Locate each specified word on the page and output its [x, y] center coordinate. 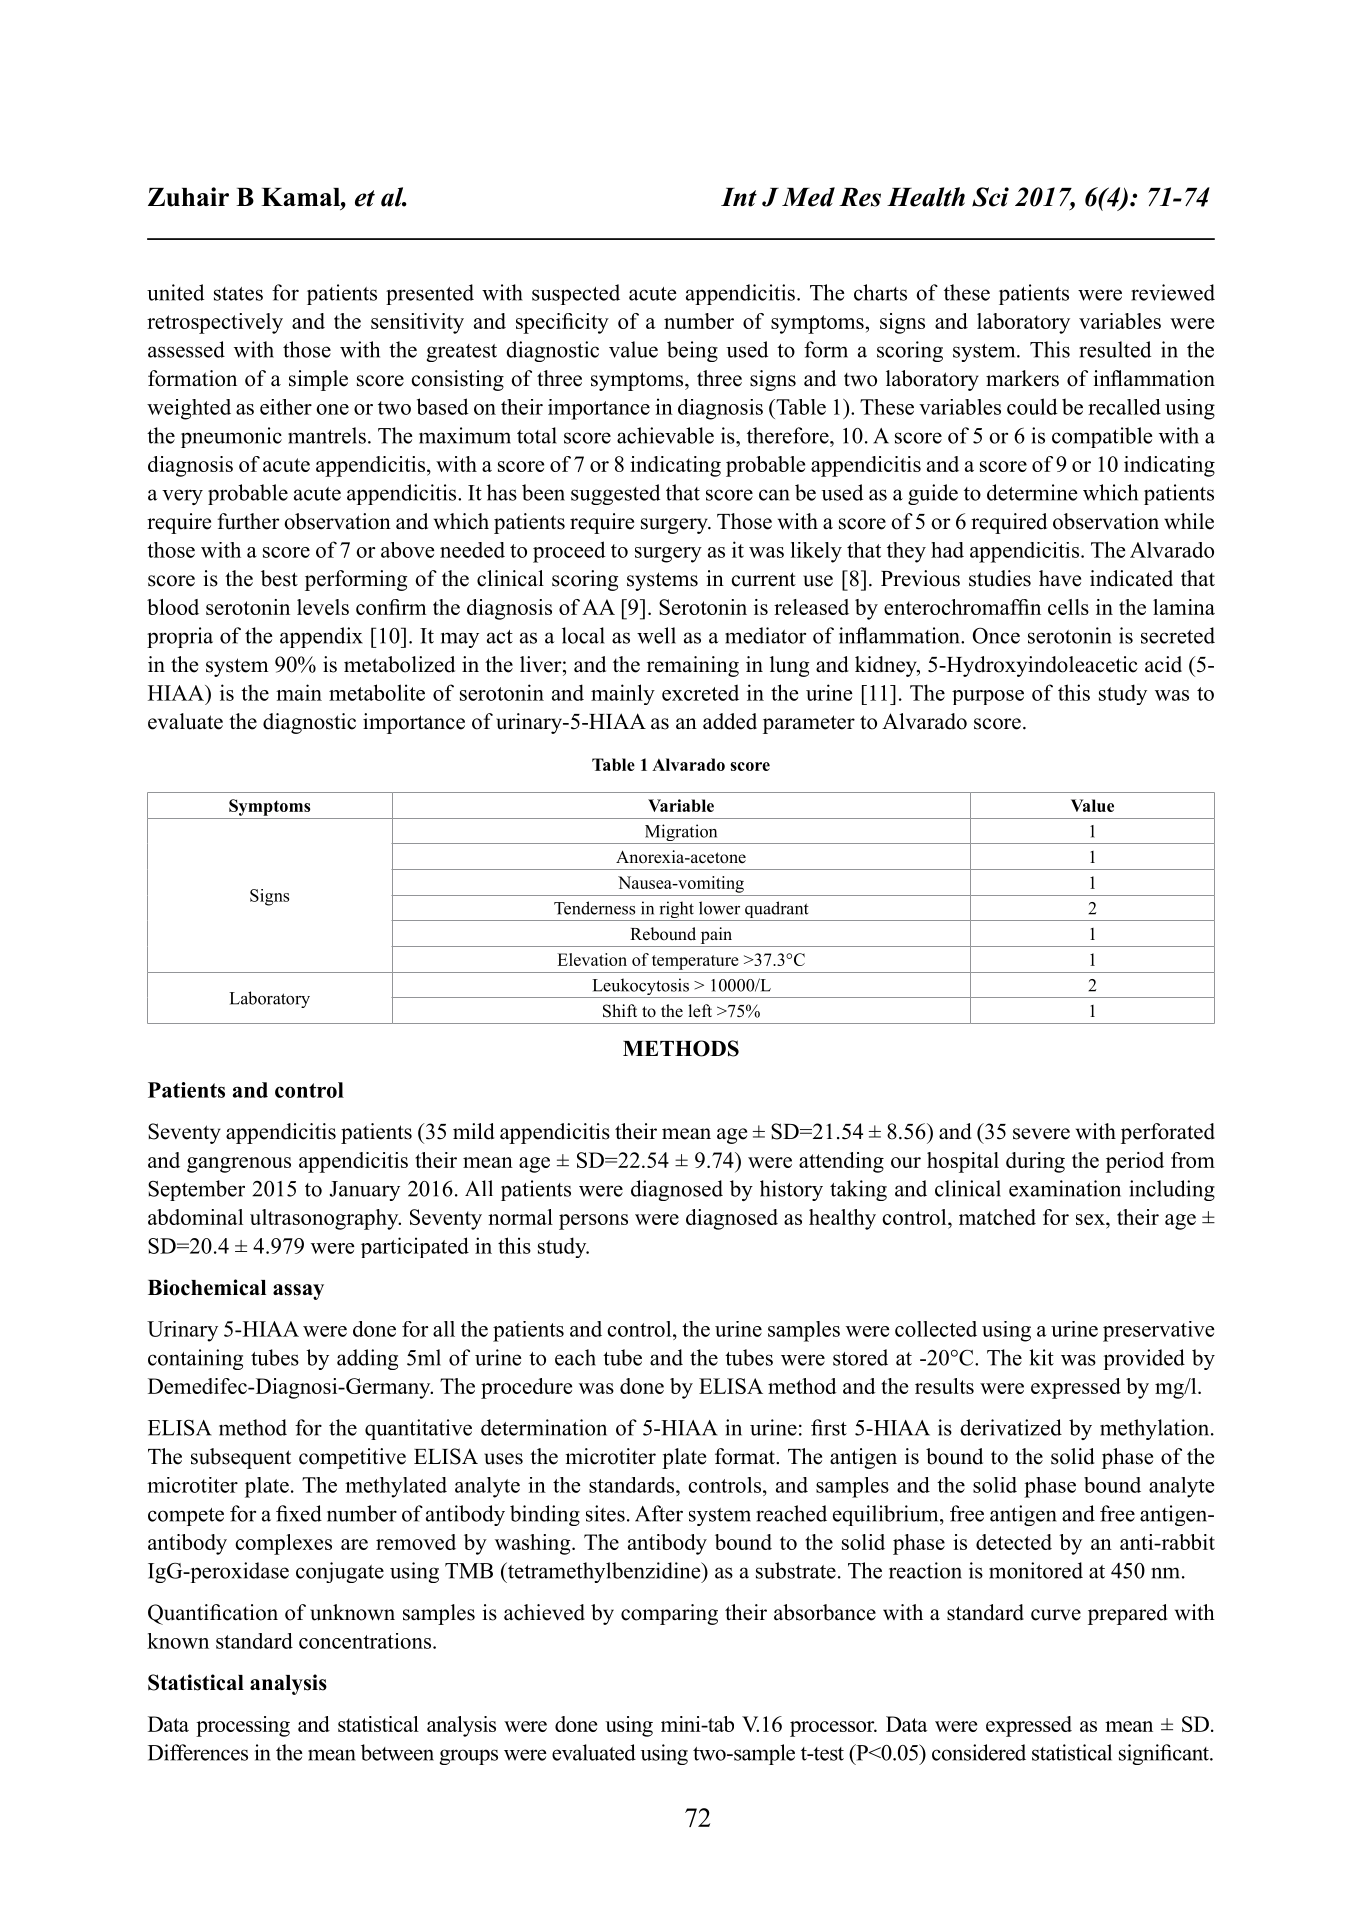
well [656, 635]
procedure [526, 1388]
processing [243, 1726]
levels [323, 607]
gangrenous [239, 1165]
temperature [695, 962]
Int [739, 197]
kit [1041, 1357]
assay [298, 1292]
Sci [990, 197]
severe [1041, 1134]
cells [1068, 607]
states [238, 294]
